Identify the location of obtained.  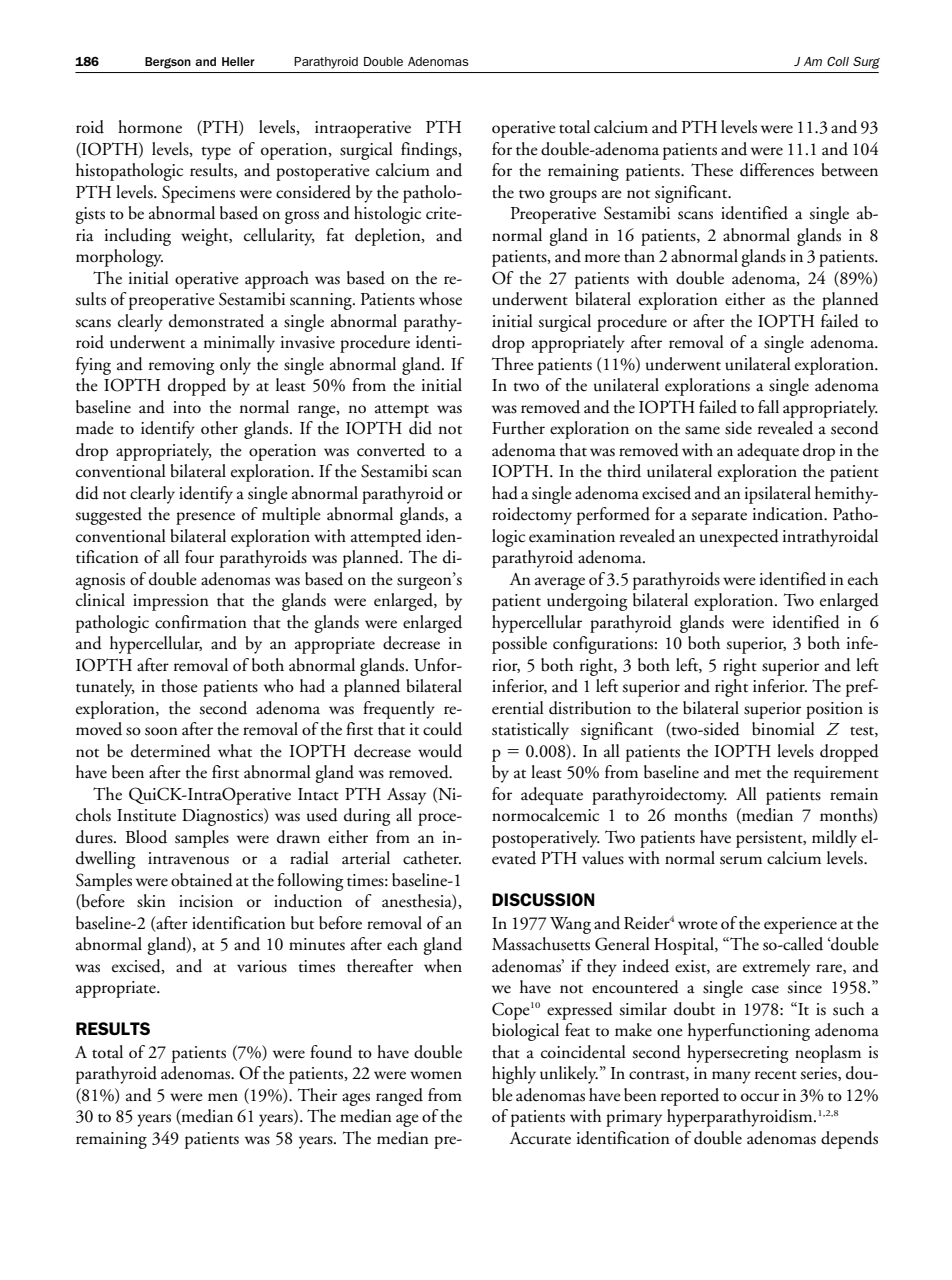
(202, 880).
